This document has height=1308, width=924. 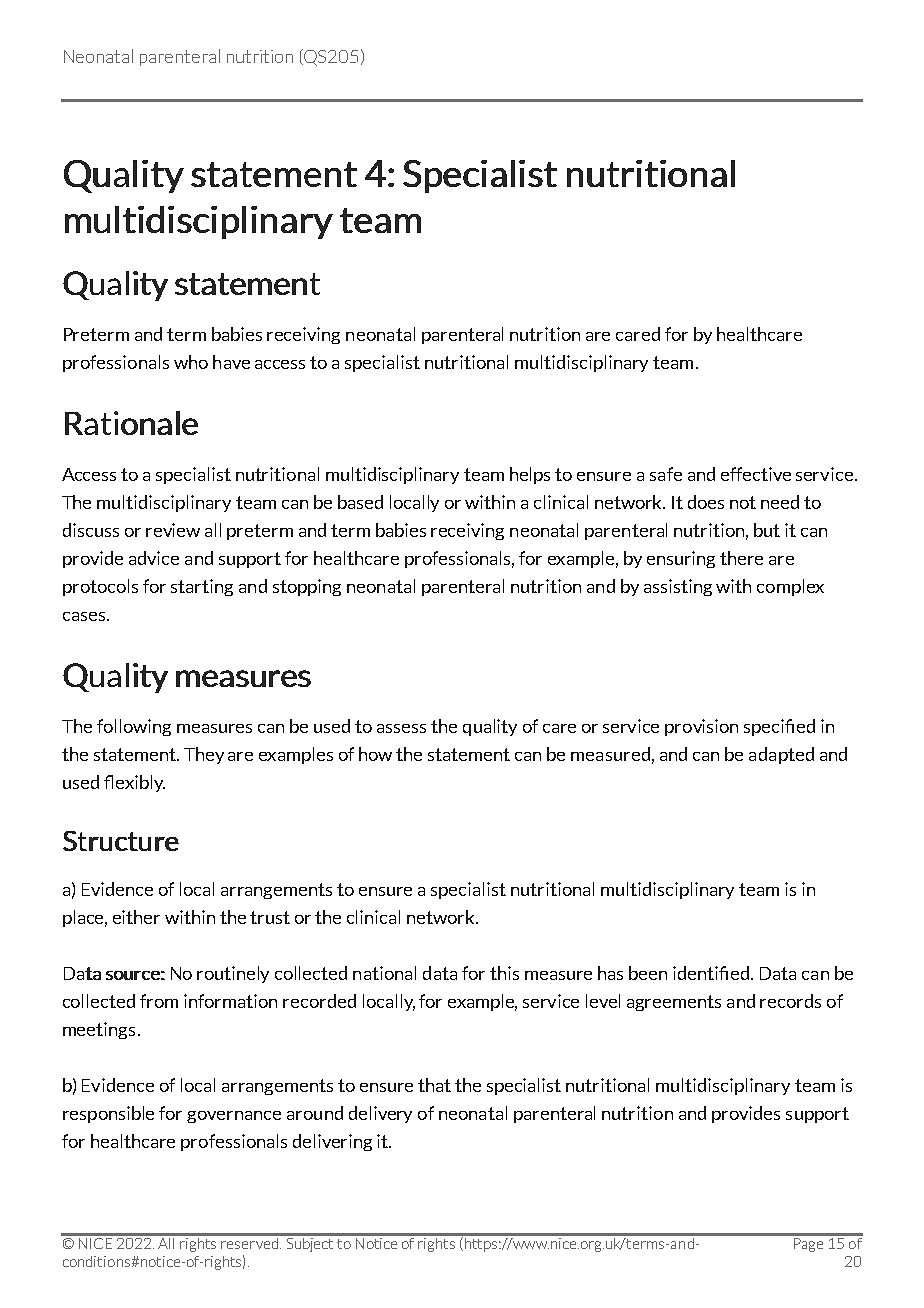 I want to click on responsible, so click(x=108, y=1114).
